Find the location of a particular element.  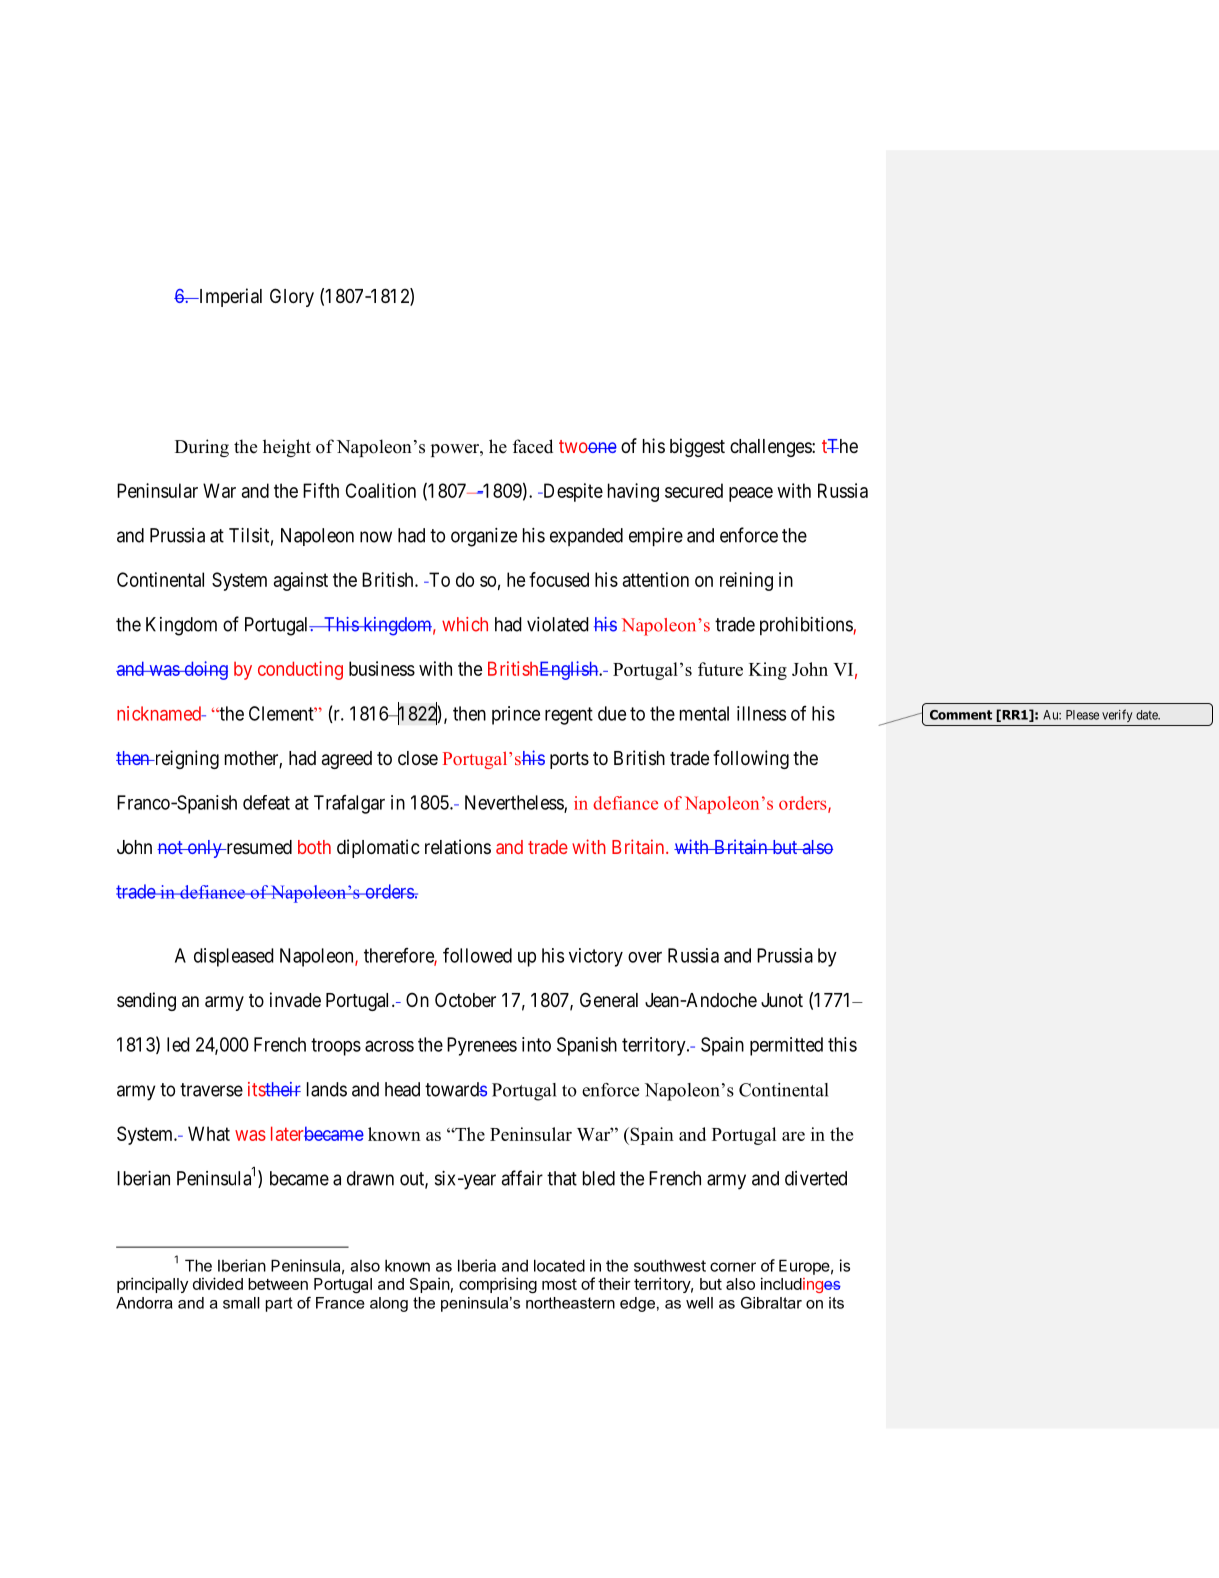

challenges is located at coordinates (771, 448).
